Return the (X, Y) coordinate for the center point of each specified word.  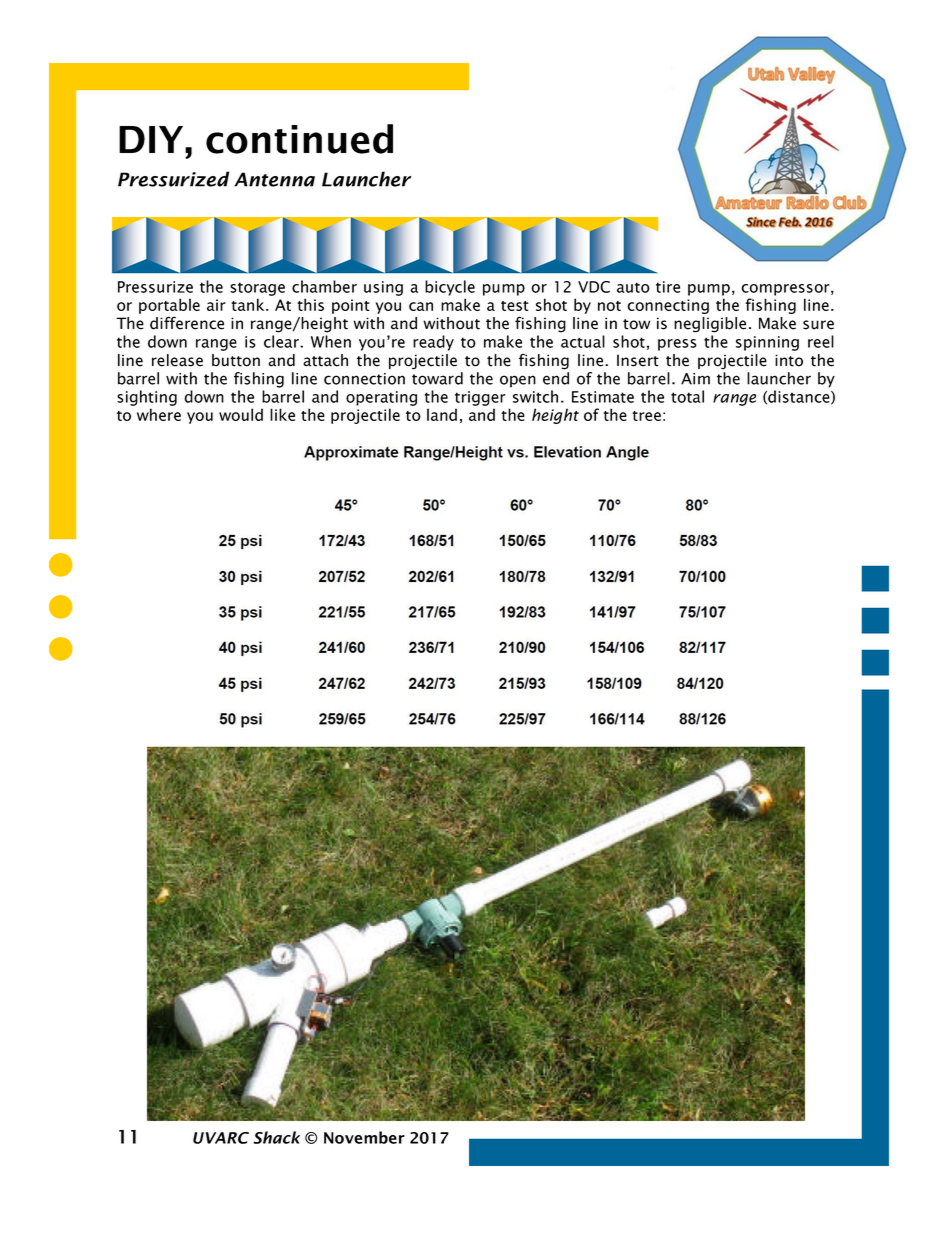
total (687, 396)
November (364, 1137)
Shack (276, 1137)
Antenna (274, 179)
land (442, 414)
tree (646, 416)
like (282, 414)
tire (668, 287)
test (515, 306)
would (241, 414)
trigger (480, 398)
